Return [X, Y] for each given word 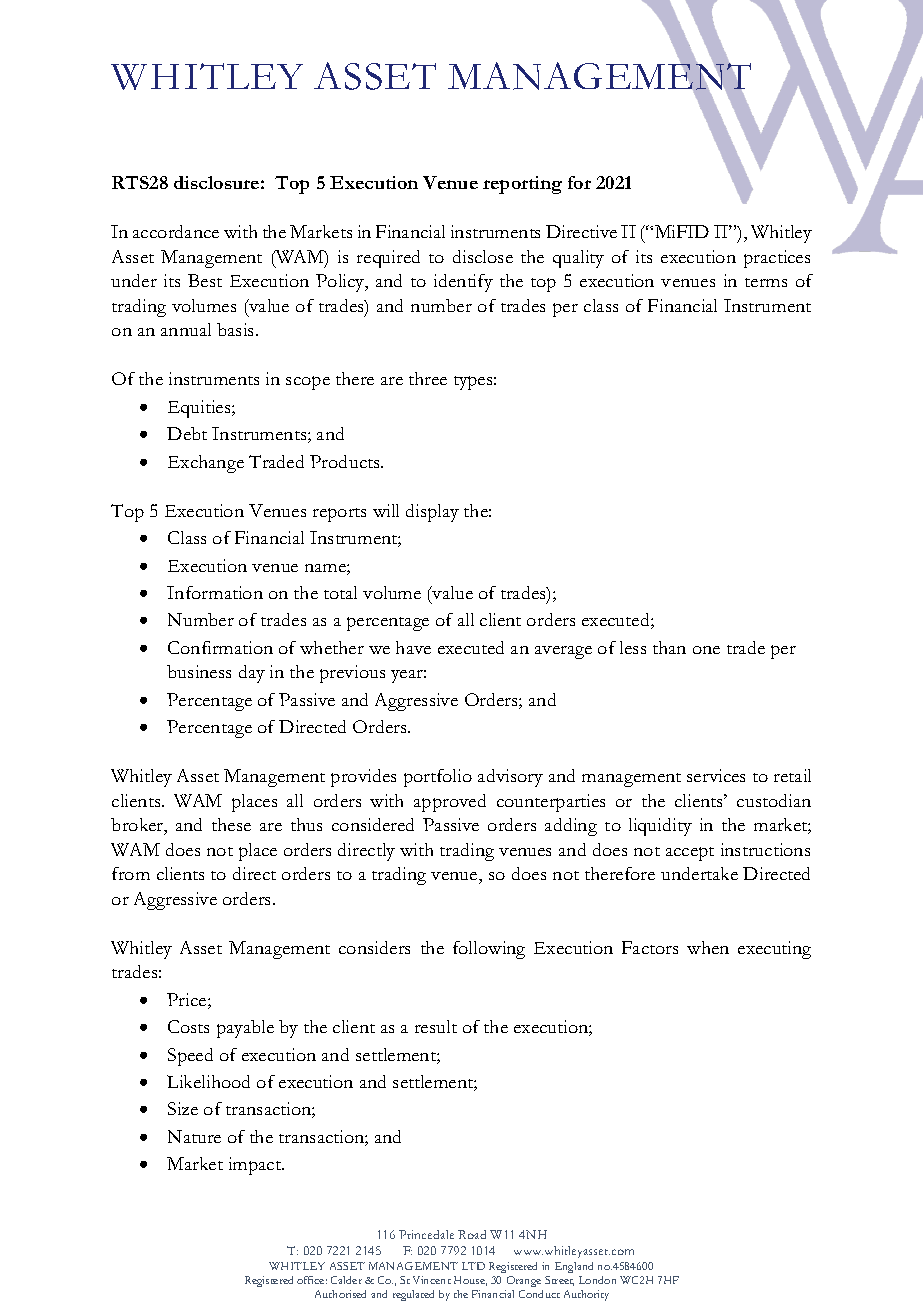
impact [256, 1166]
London [597, 1280]
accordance [176, 231]
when [708, 947]
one [706, 650]
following [489, 950]
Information [215, 592]
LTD [473, 1266]
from [131, 873]
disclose [483, 256]
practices [777, 259]
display [432, 513]
